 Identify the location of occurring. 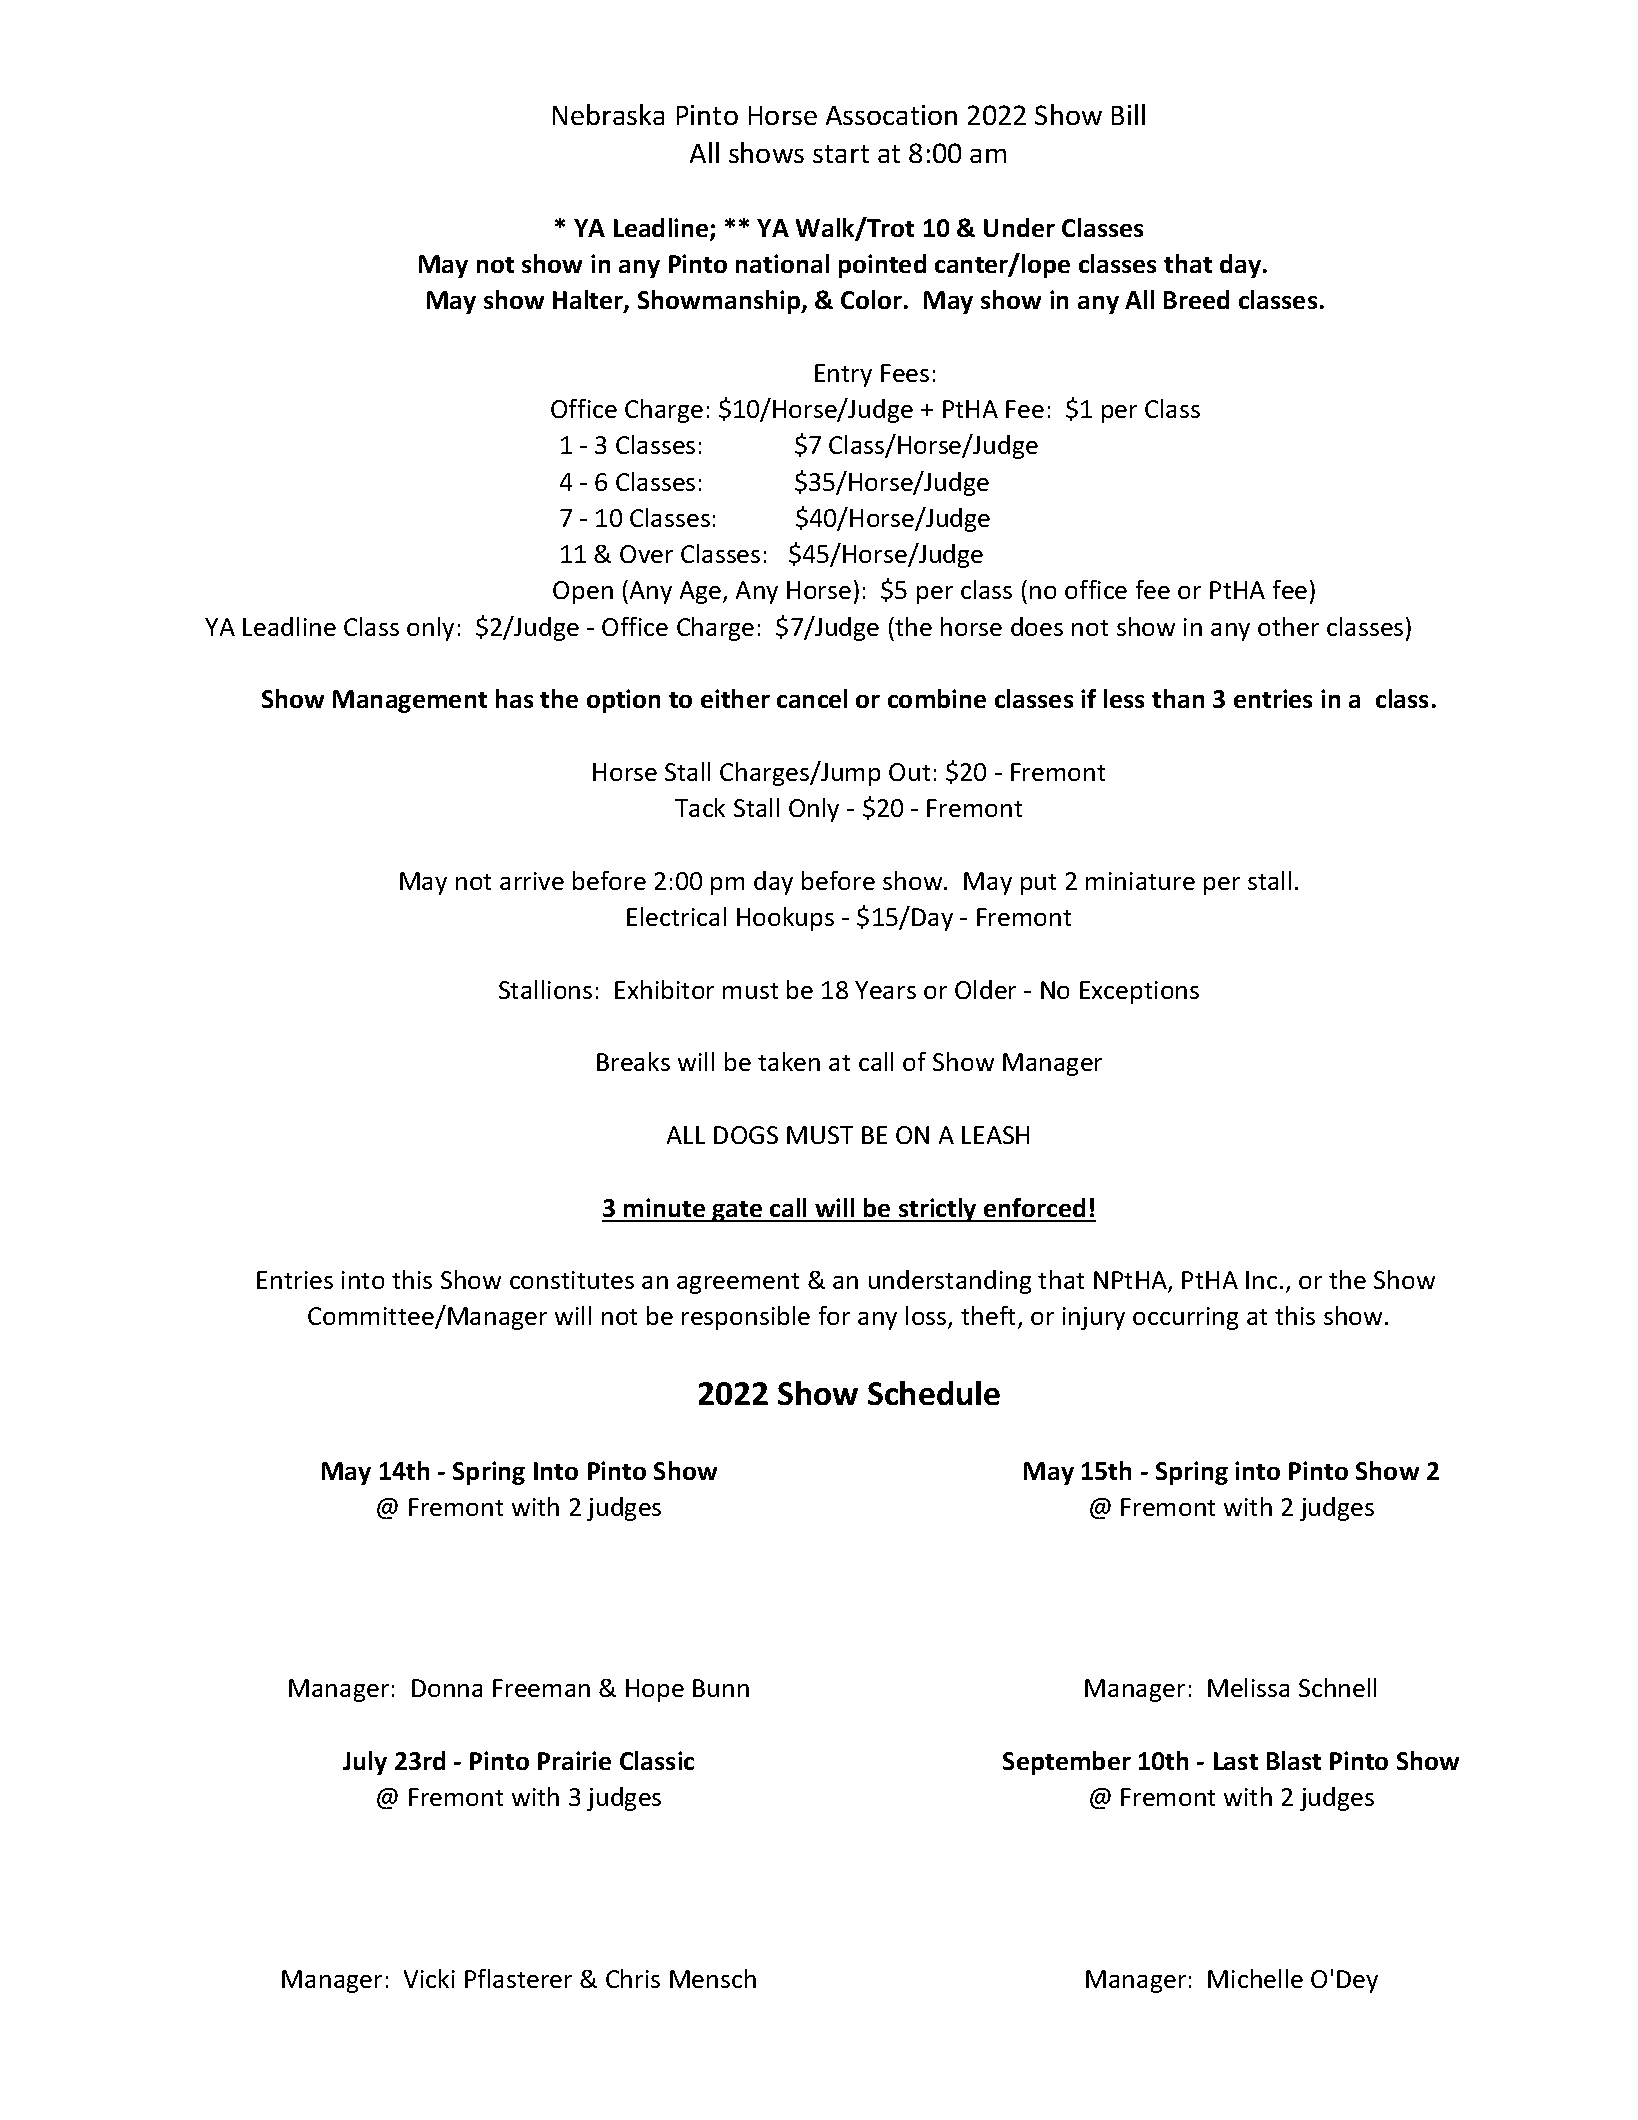
(1185, 1318).
